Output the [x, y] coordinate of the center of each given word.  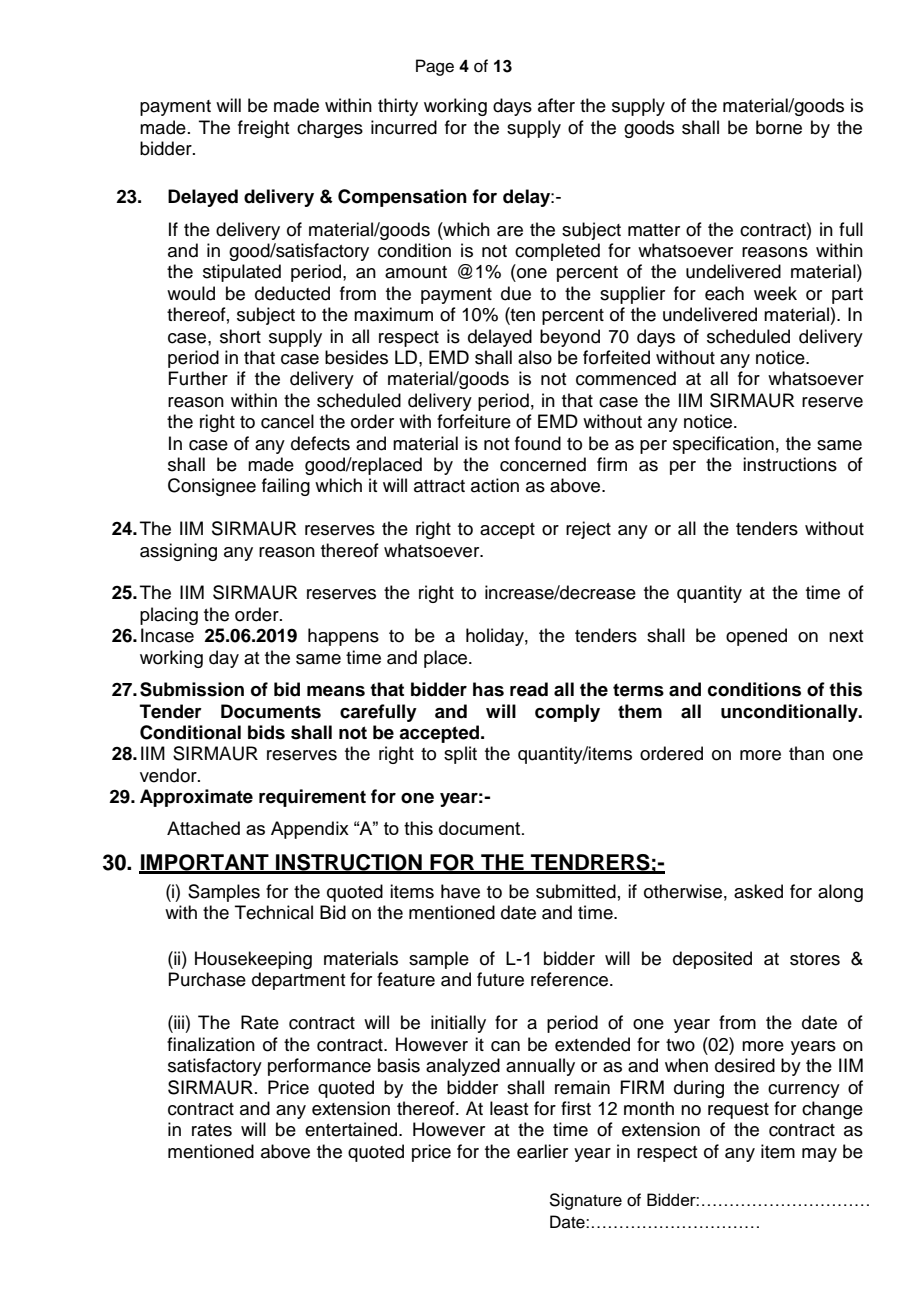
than [806, 753]
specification [723, 445]
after [556, 105]
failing [286, 487]
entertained [352, 1129]
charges [330, 129]
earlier [542, 1151]
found [538, 443]
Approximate [196, 798]
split [460, 755]
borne [779, 127]
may [819, 1155]
